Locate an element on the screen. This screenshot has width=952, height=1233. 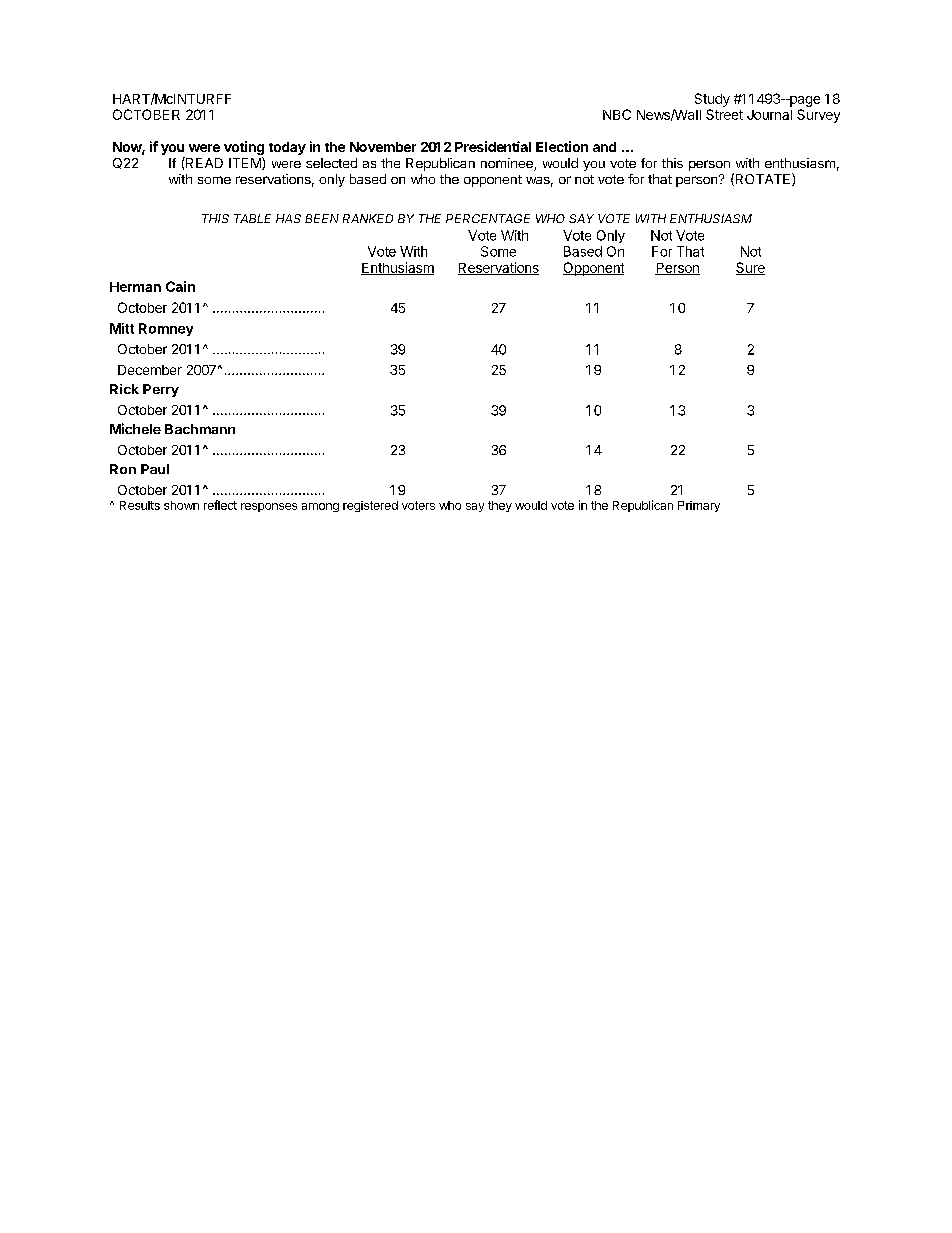
reflect is located at coordinates (220, 505).
